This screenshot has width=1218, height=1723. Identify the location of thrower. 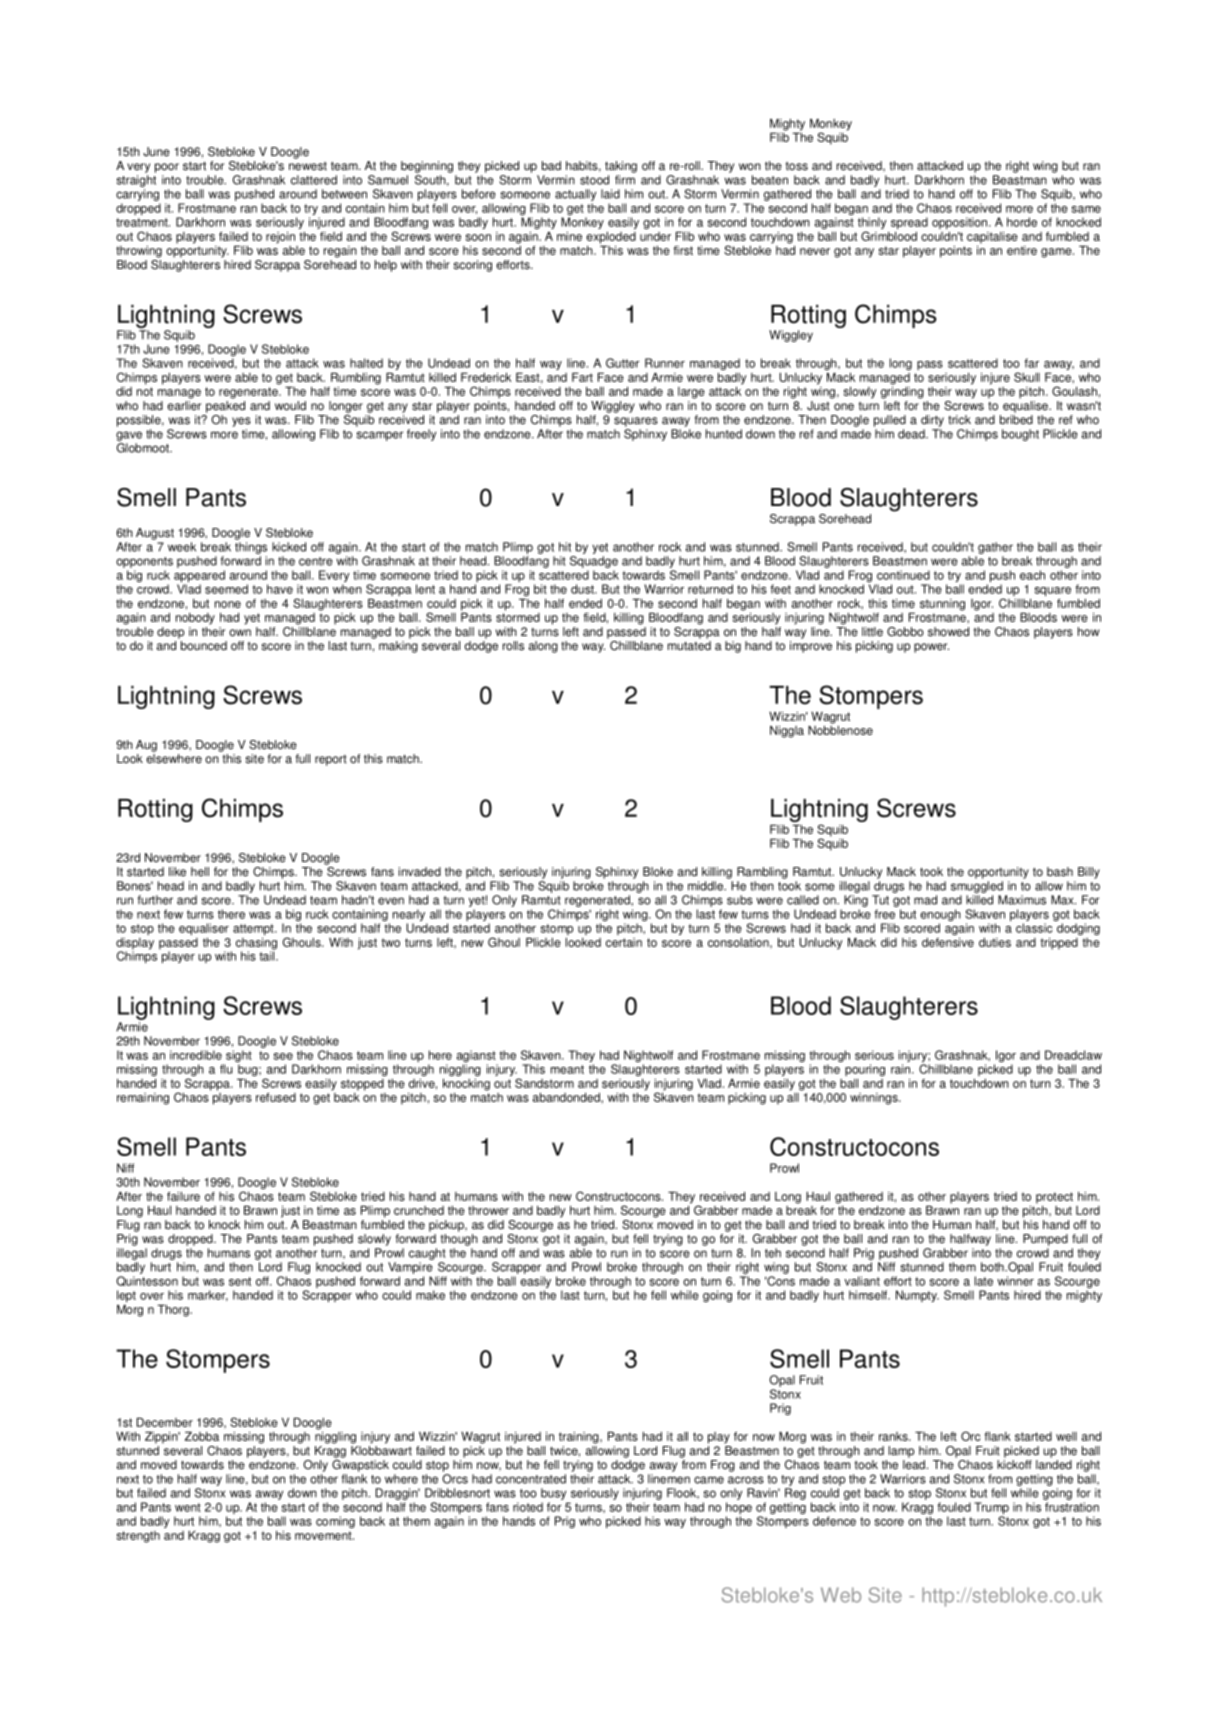
(488, 1210).
